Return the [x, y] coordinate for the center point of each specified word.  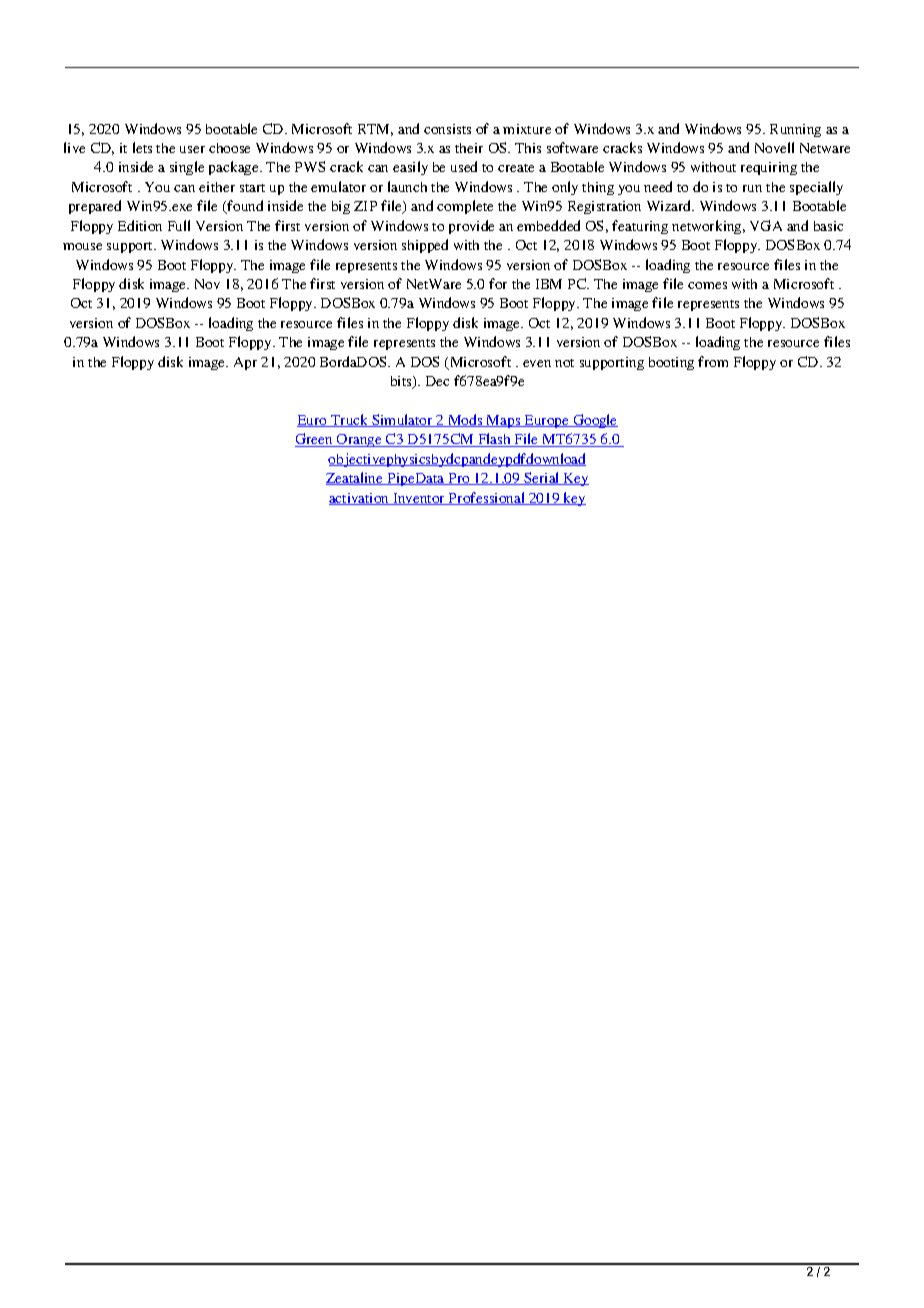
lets [142, 147]
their [469, 148]
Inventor [419, 499]
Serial [542, 478]
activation [360, 499]
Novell [774, 147]
